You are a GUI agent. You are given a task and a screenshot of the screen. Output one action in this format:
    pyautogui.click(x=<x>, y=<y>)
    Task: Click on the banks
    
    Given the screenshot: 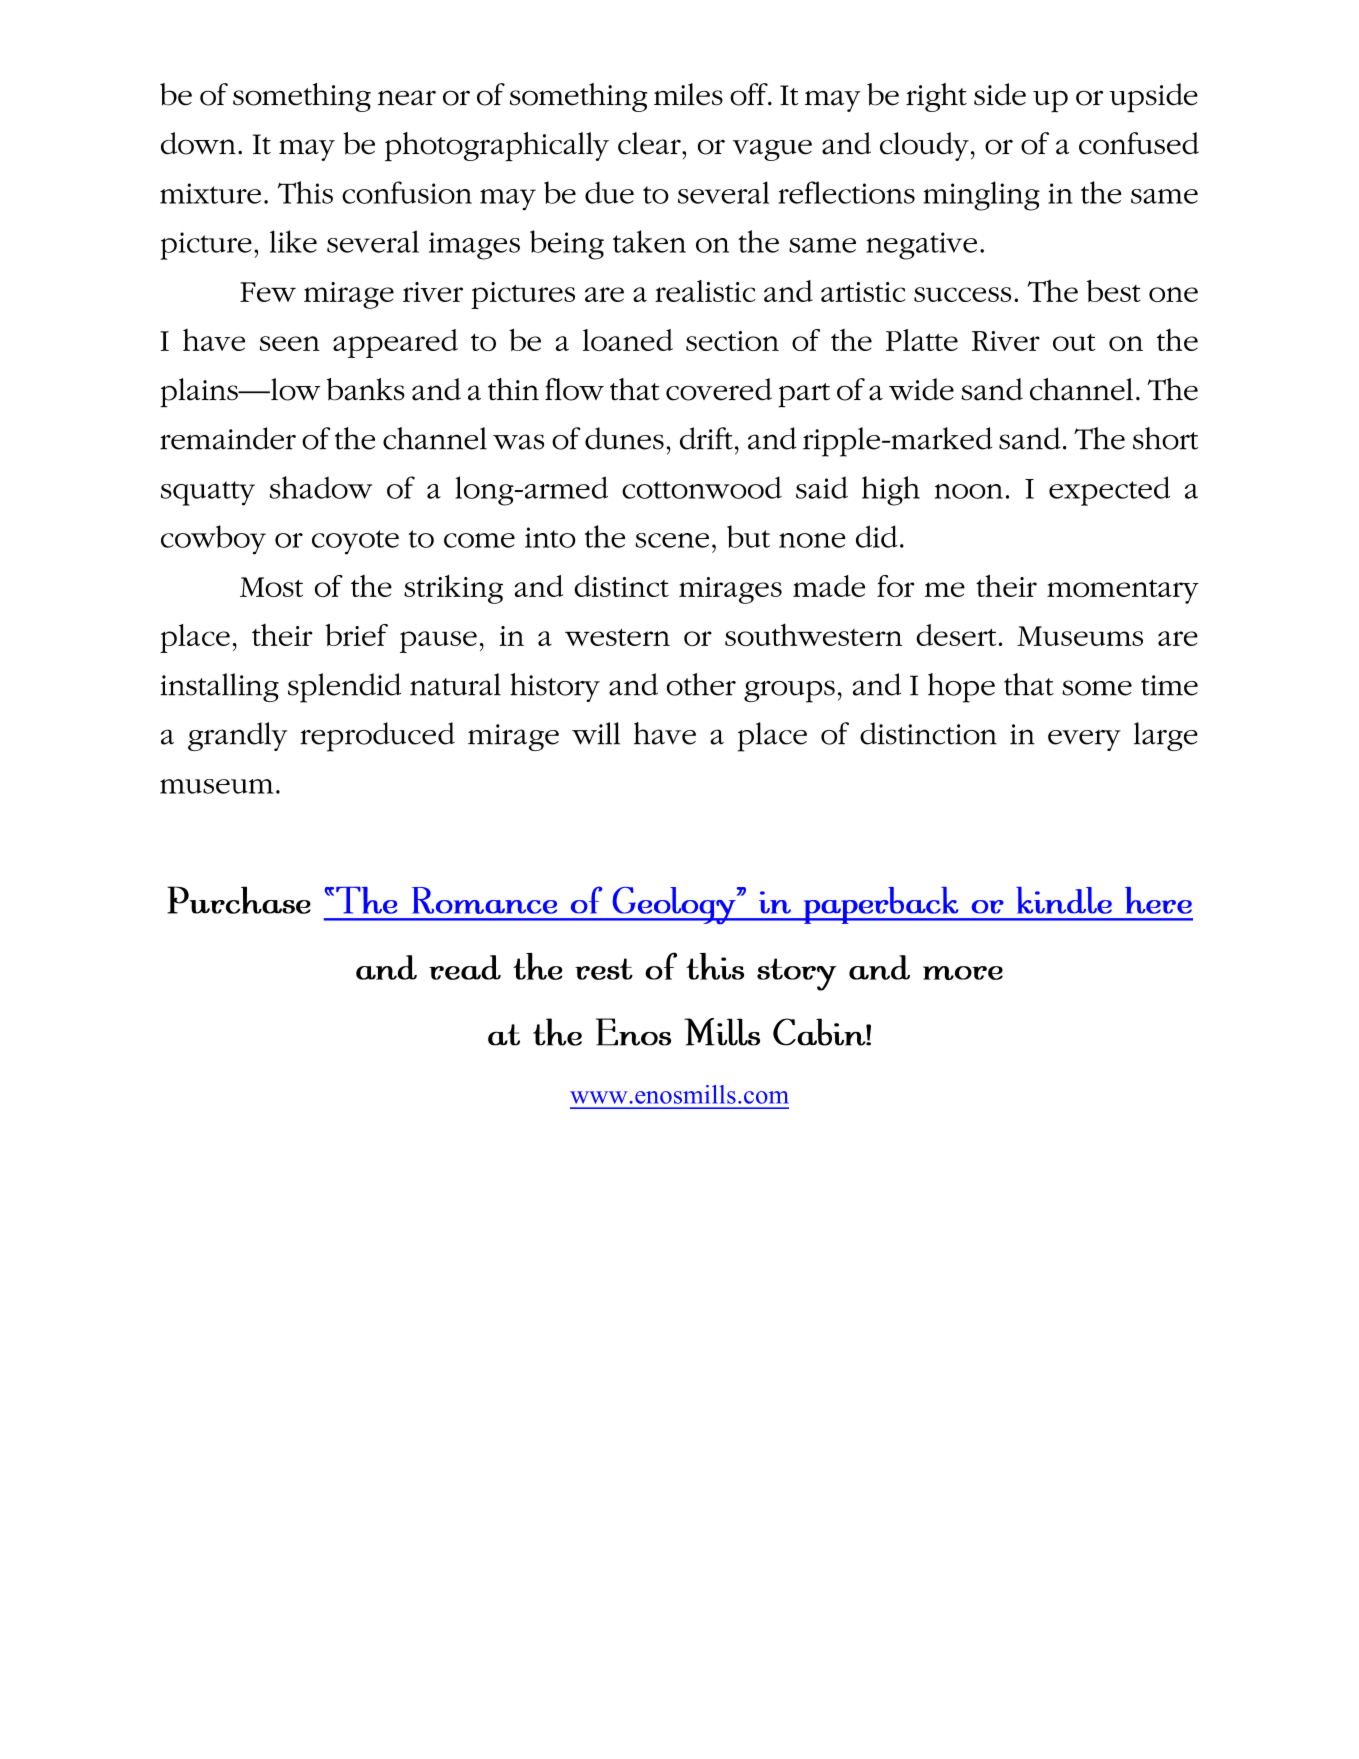 What is the action you would take?
    pyautogui.click(x=366, y=389)
